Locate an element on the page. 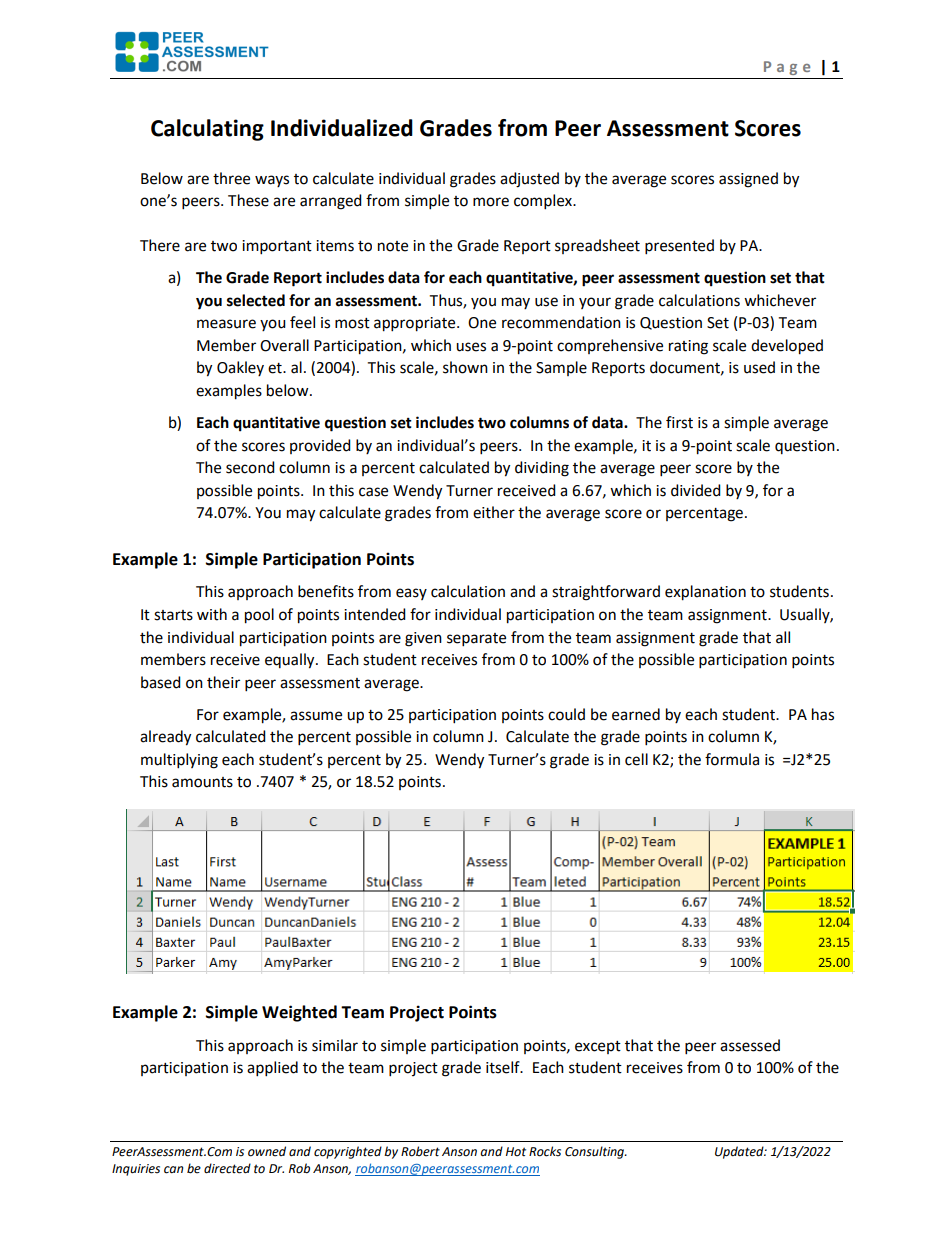 Image resolution: width=952 pixels, height=1233 pixels. Hot is located at coordinates (516, 1151).
